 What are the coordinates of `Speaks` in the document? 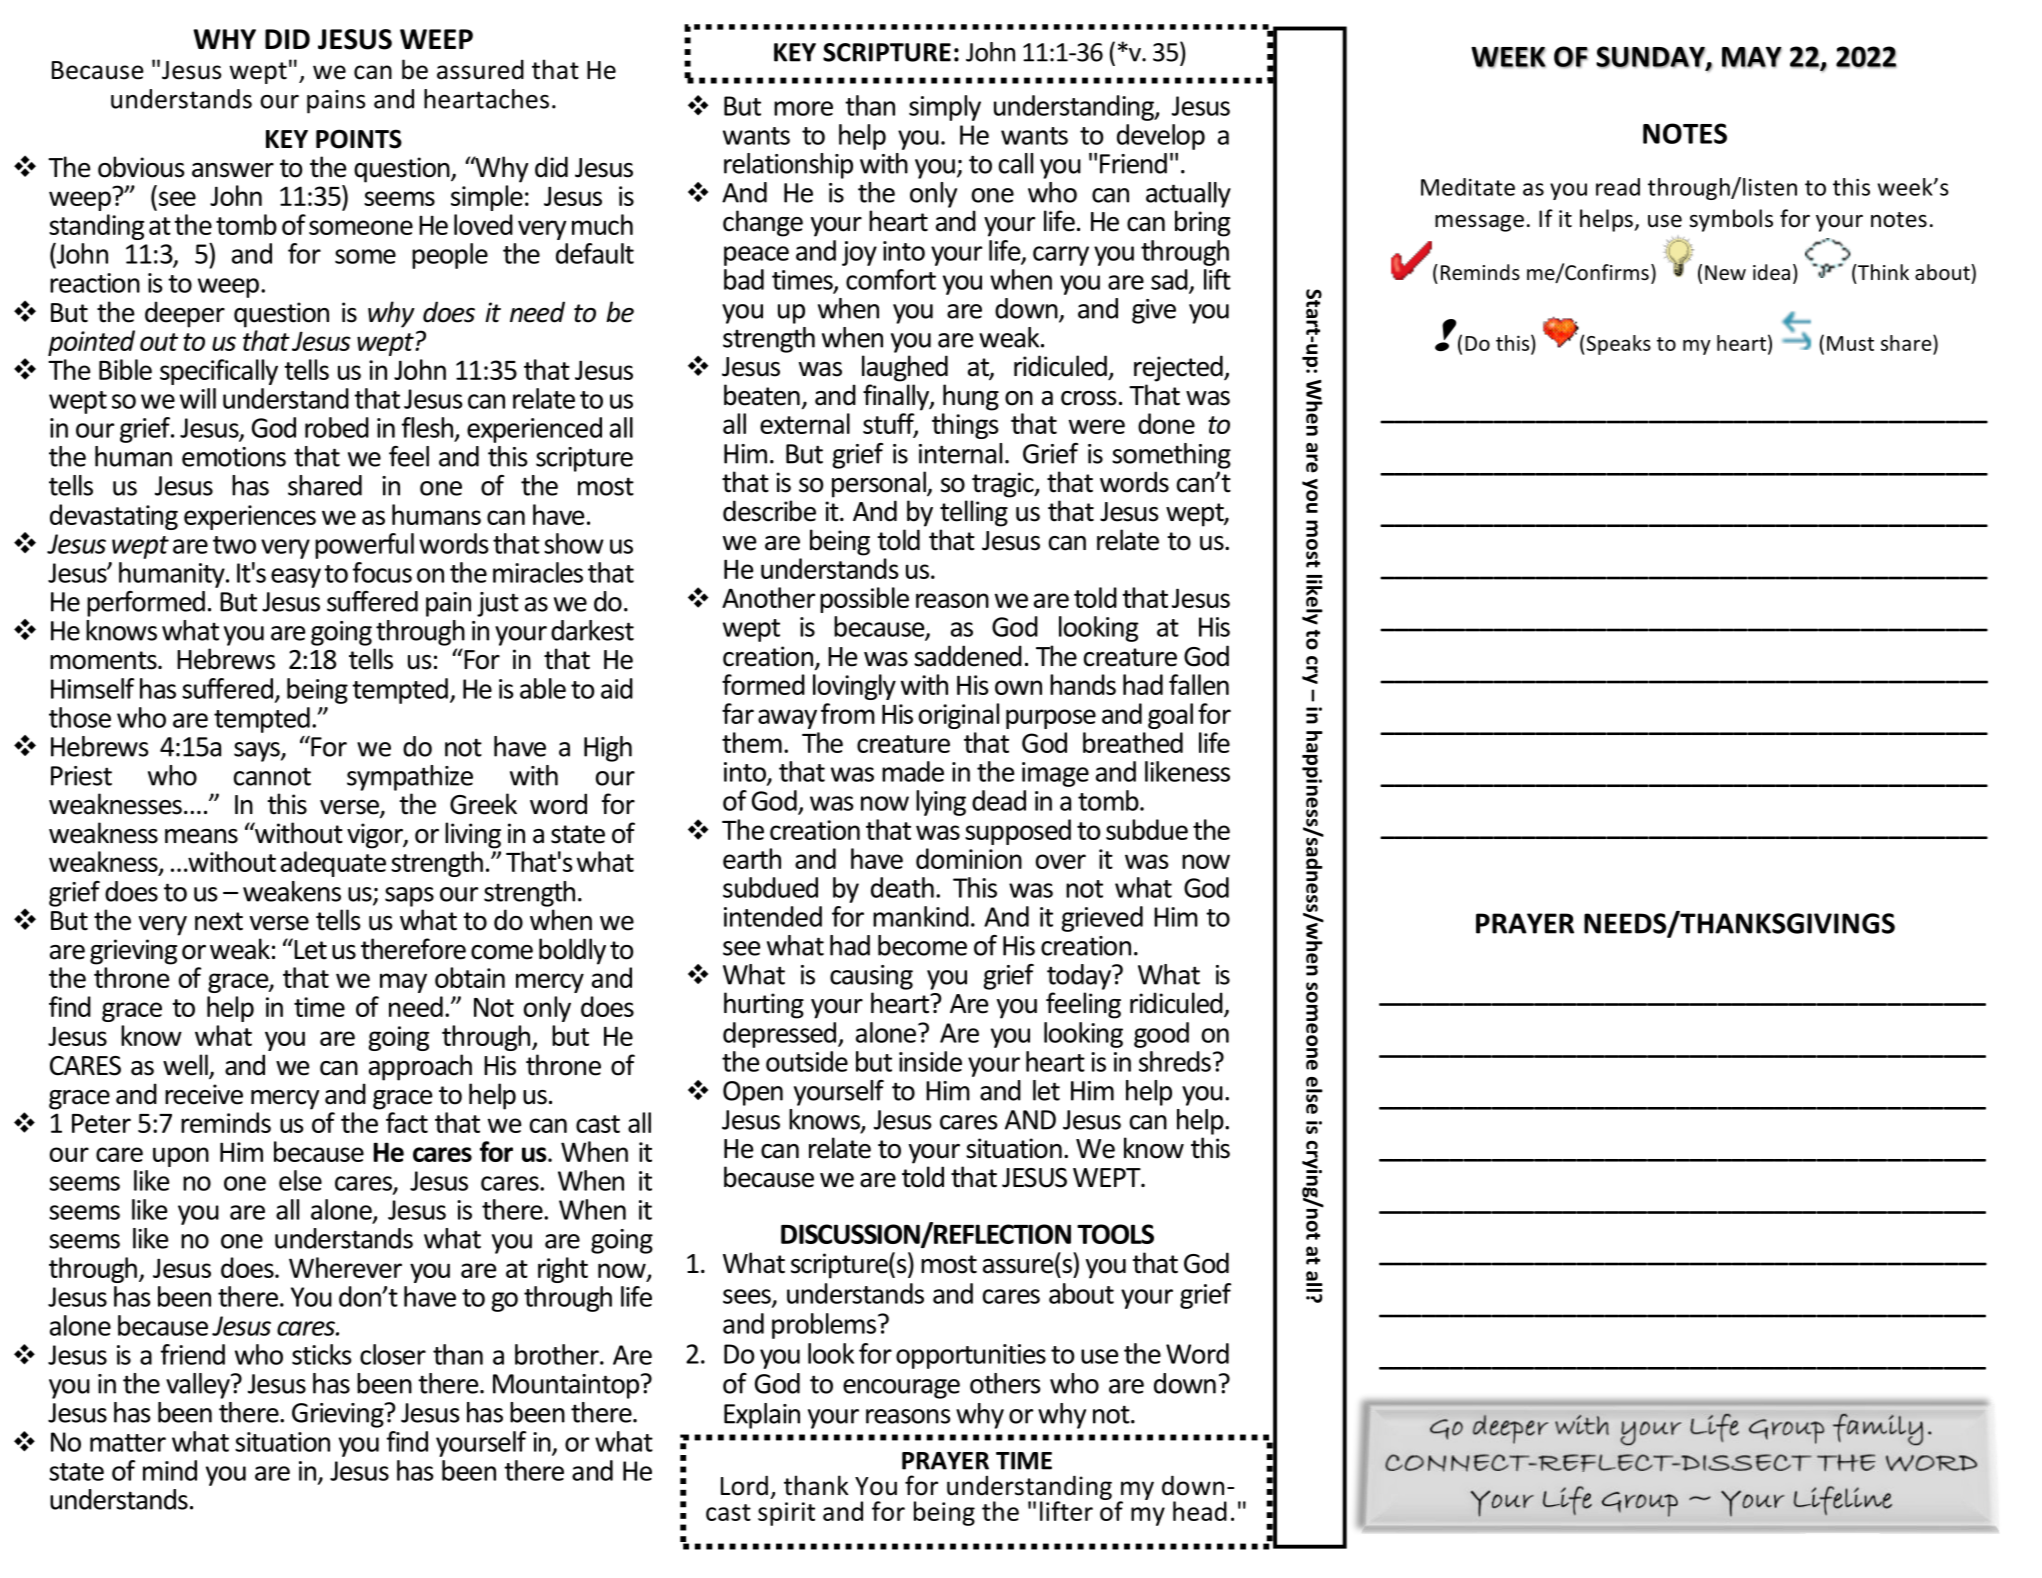 It's located at (1617, 345).
